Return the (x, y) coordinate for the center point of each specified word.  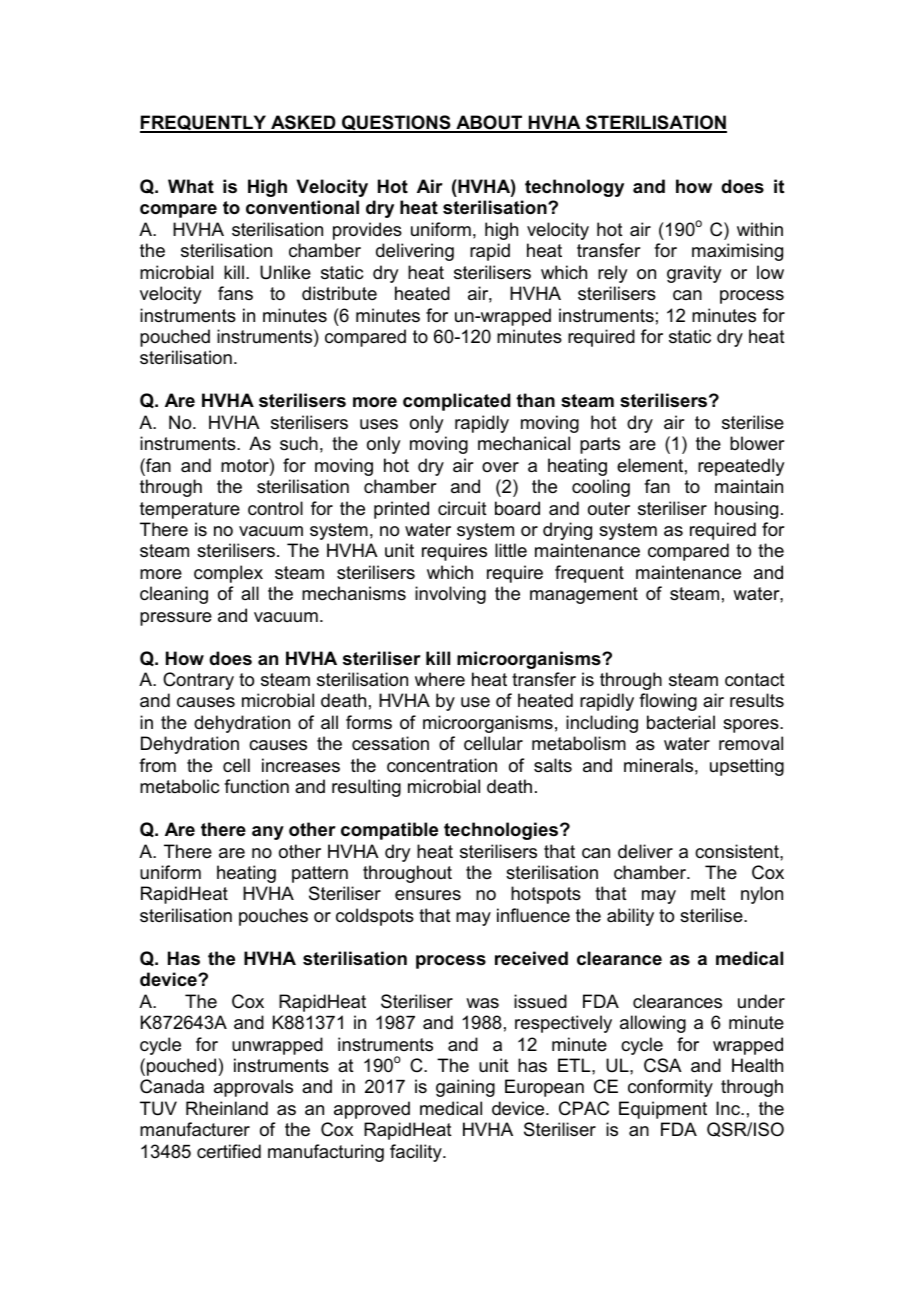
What (191, 186)
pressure (176, 619)
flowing (668, 702)
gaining (465, 1088)
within (760, 229)
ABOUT (489, 123)
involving (450, 595)
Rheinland (227, 1108)
